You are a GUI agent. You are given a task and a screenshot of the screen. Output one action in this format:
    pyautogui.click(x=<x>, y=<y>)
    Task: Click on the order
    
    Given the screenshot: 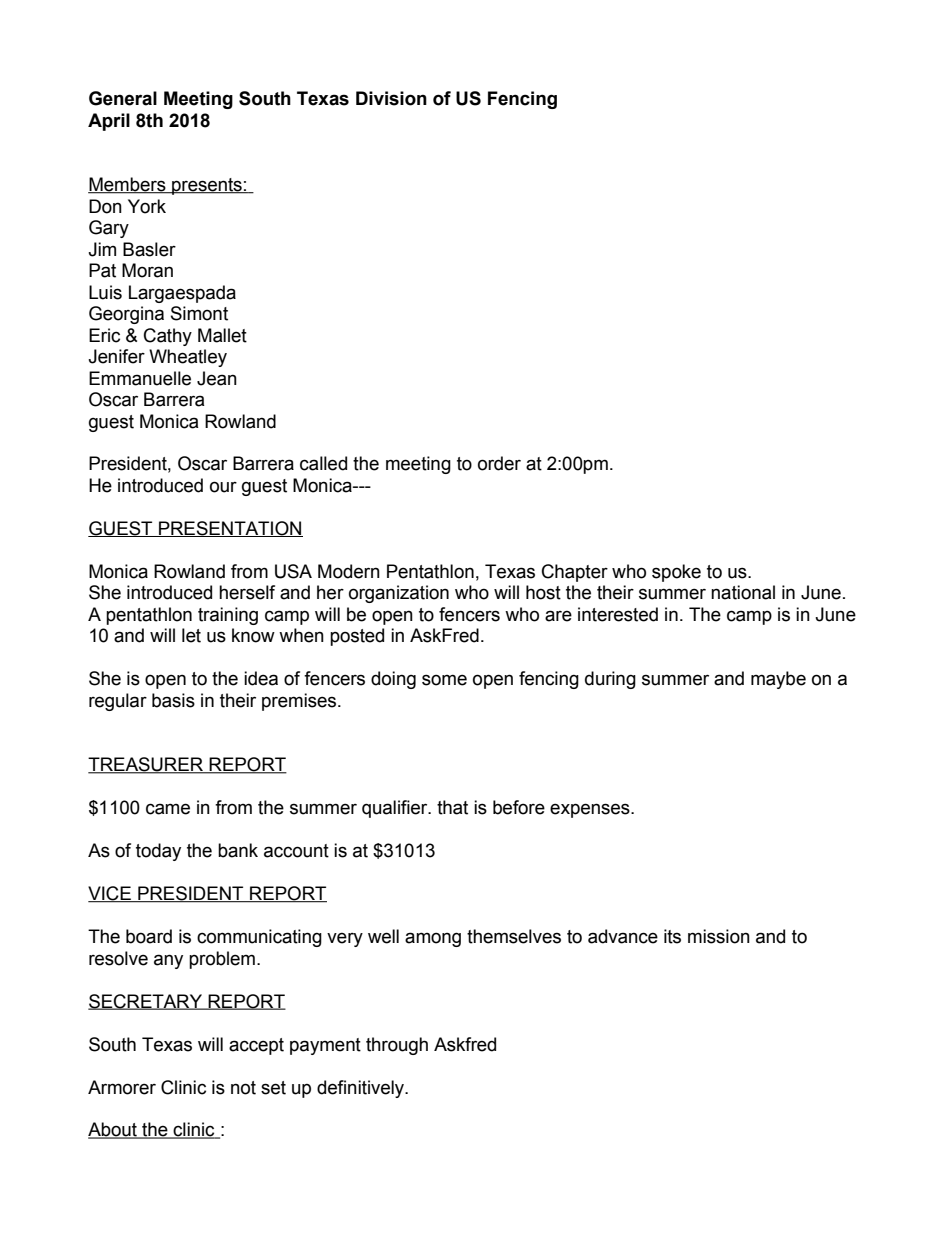 What is the action you would take?
    pyautogui.click(x=499, y=463)
